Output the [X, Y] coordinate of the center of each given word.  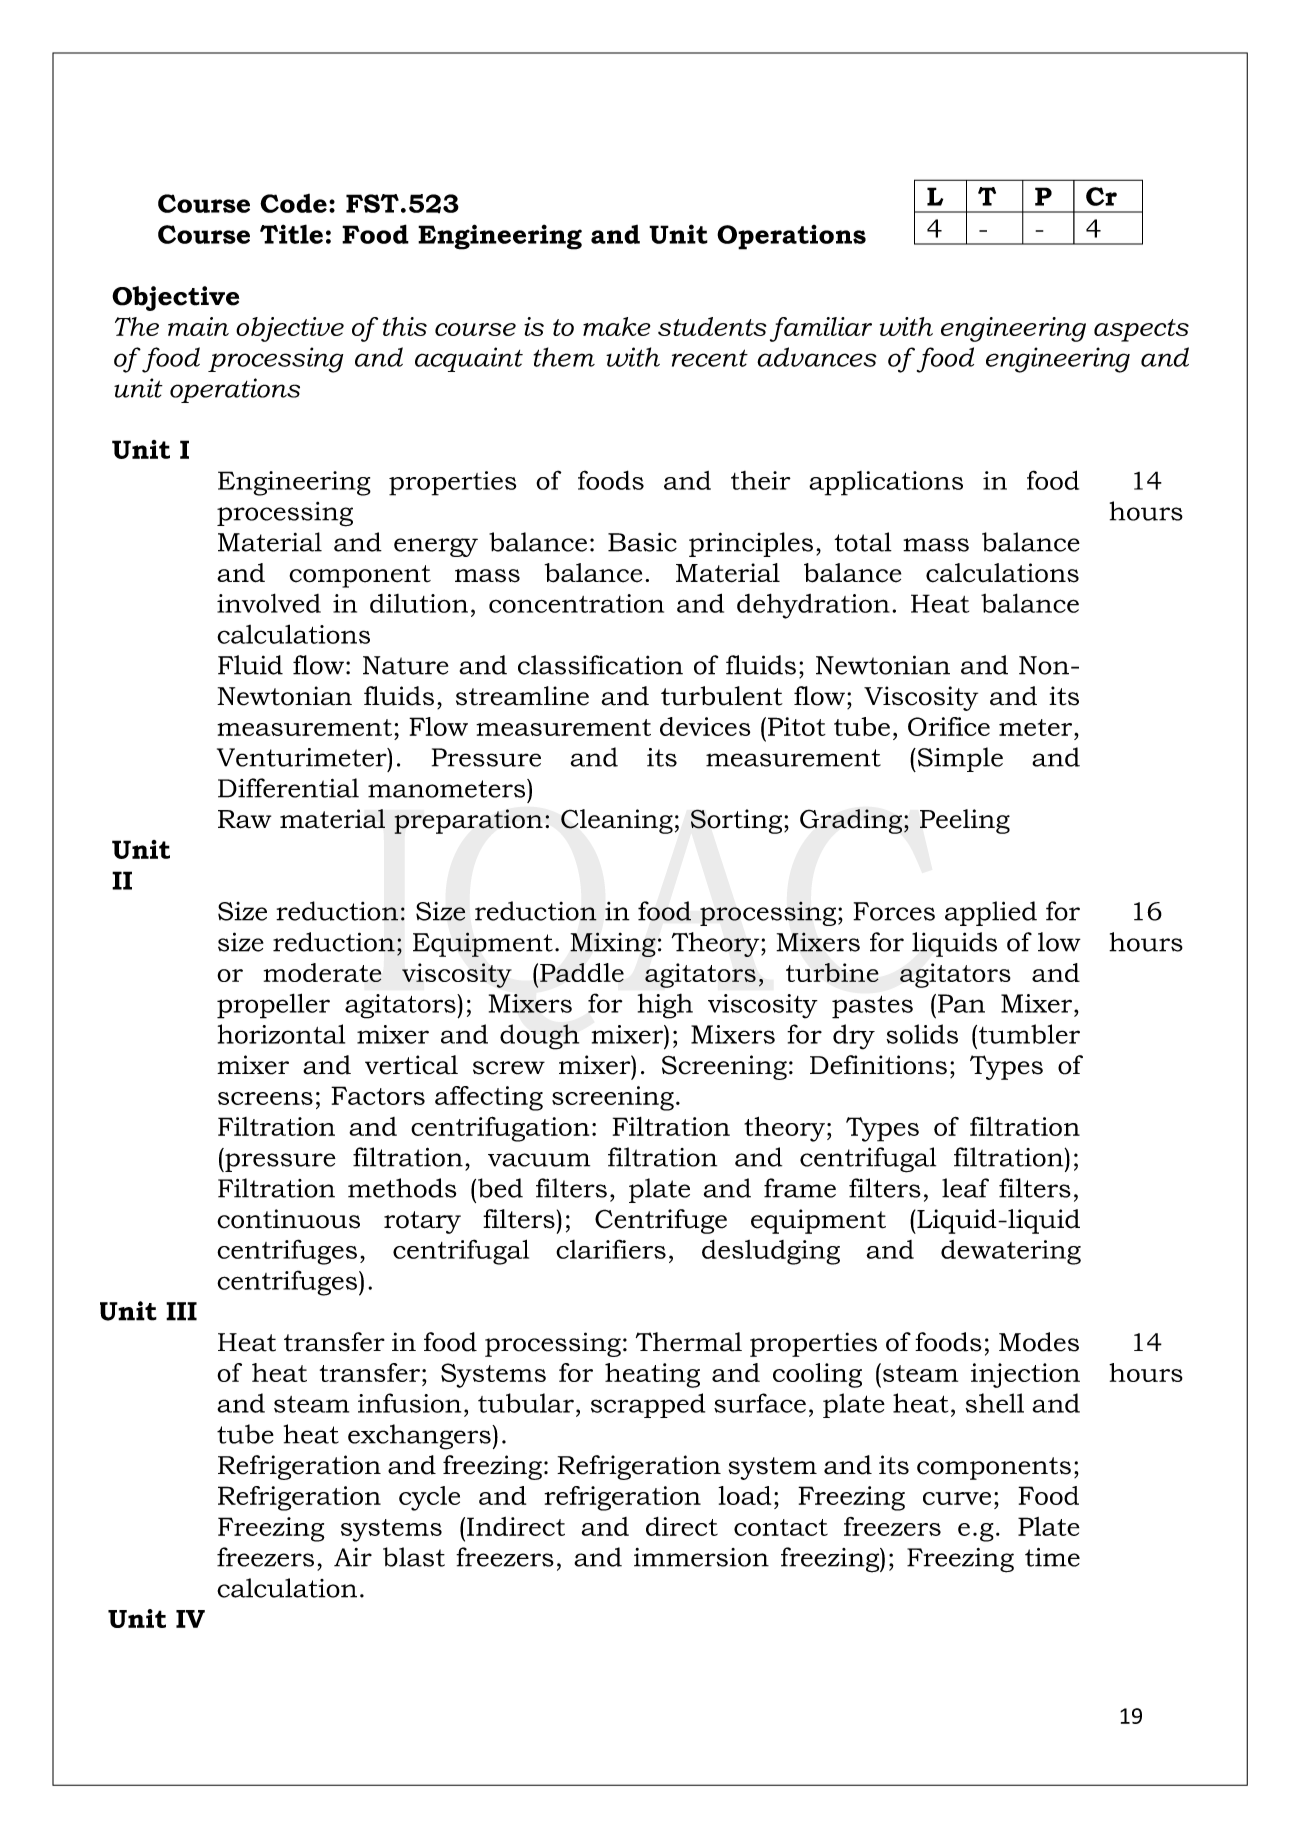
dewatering [1011, 1252]
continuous [288, 1219]
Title [291, 234]
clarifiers [611, 1249]
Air [353, 1557]
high [665, 1006]
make [616, 326]
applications [886, 483]
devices [705, 726]
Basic [642, 542]
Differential [288, 788]
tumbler [1028, 1034]
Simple [959, 759]
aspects [1141, 330]
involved [269, 603]
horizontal [281, 1034]
